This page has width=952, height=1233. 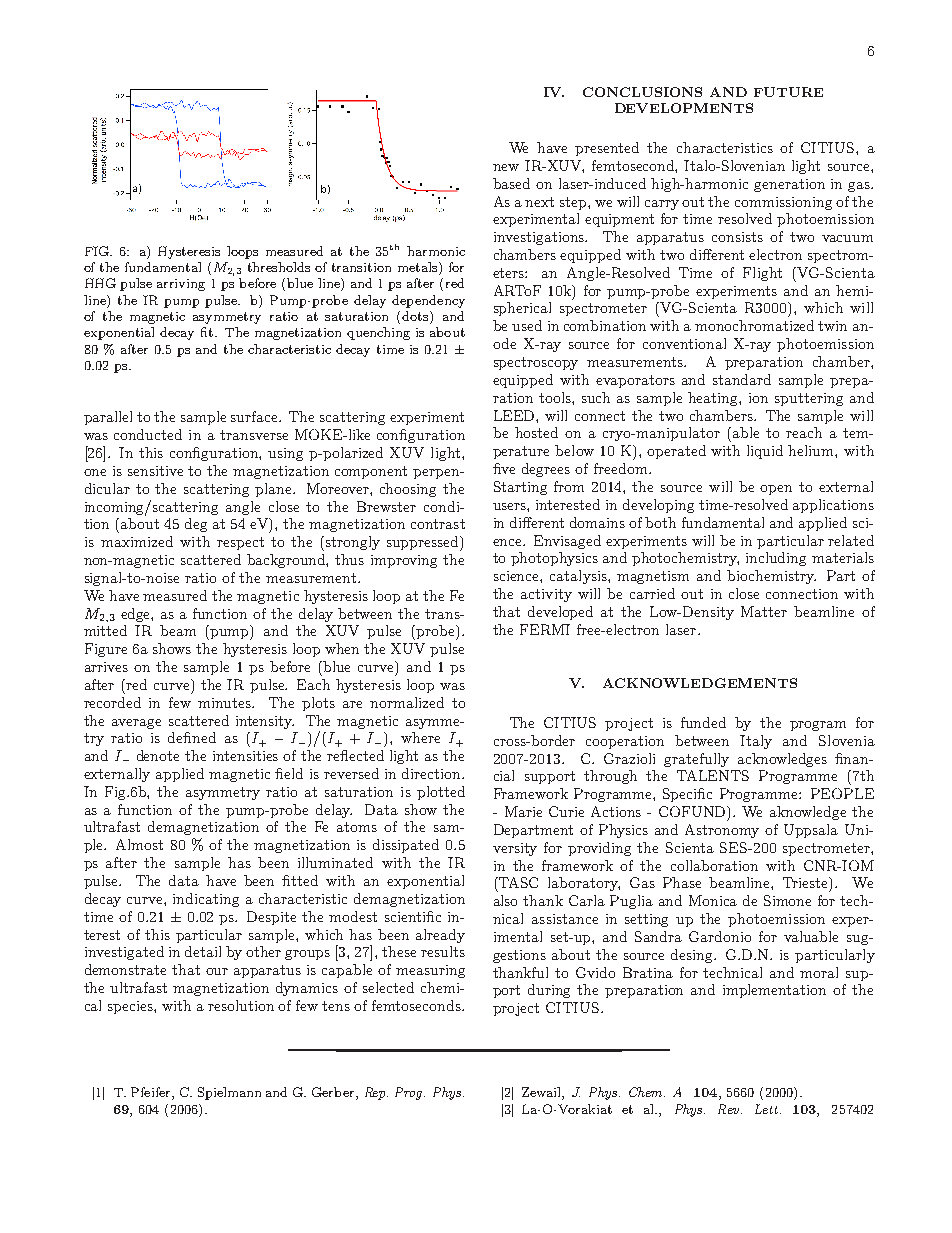 What do you see at coordinates (546, 595) in the page?
I see `activity` at bounding box center [546, 595].
